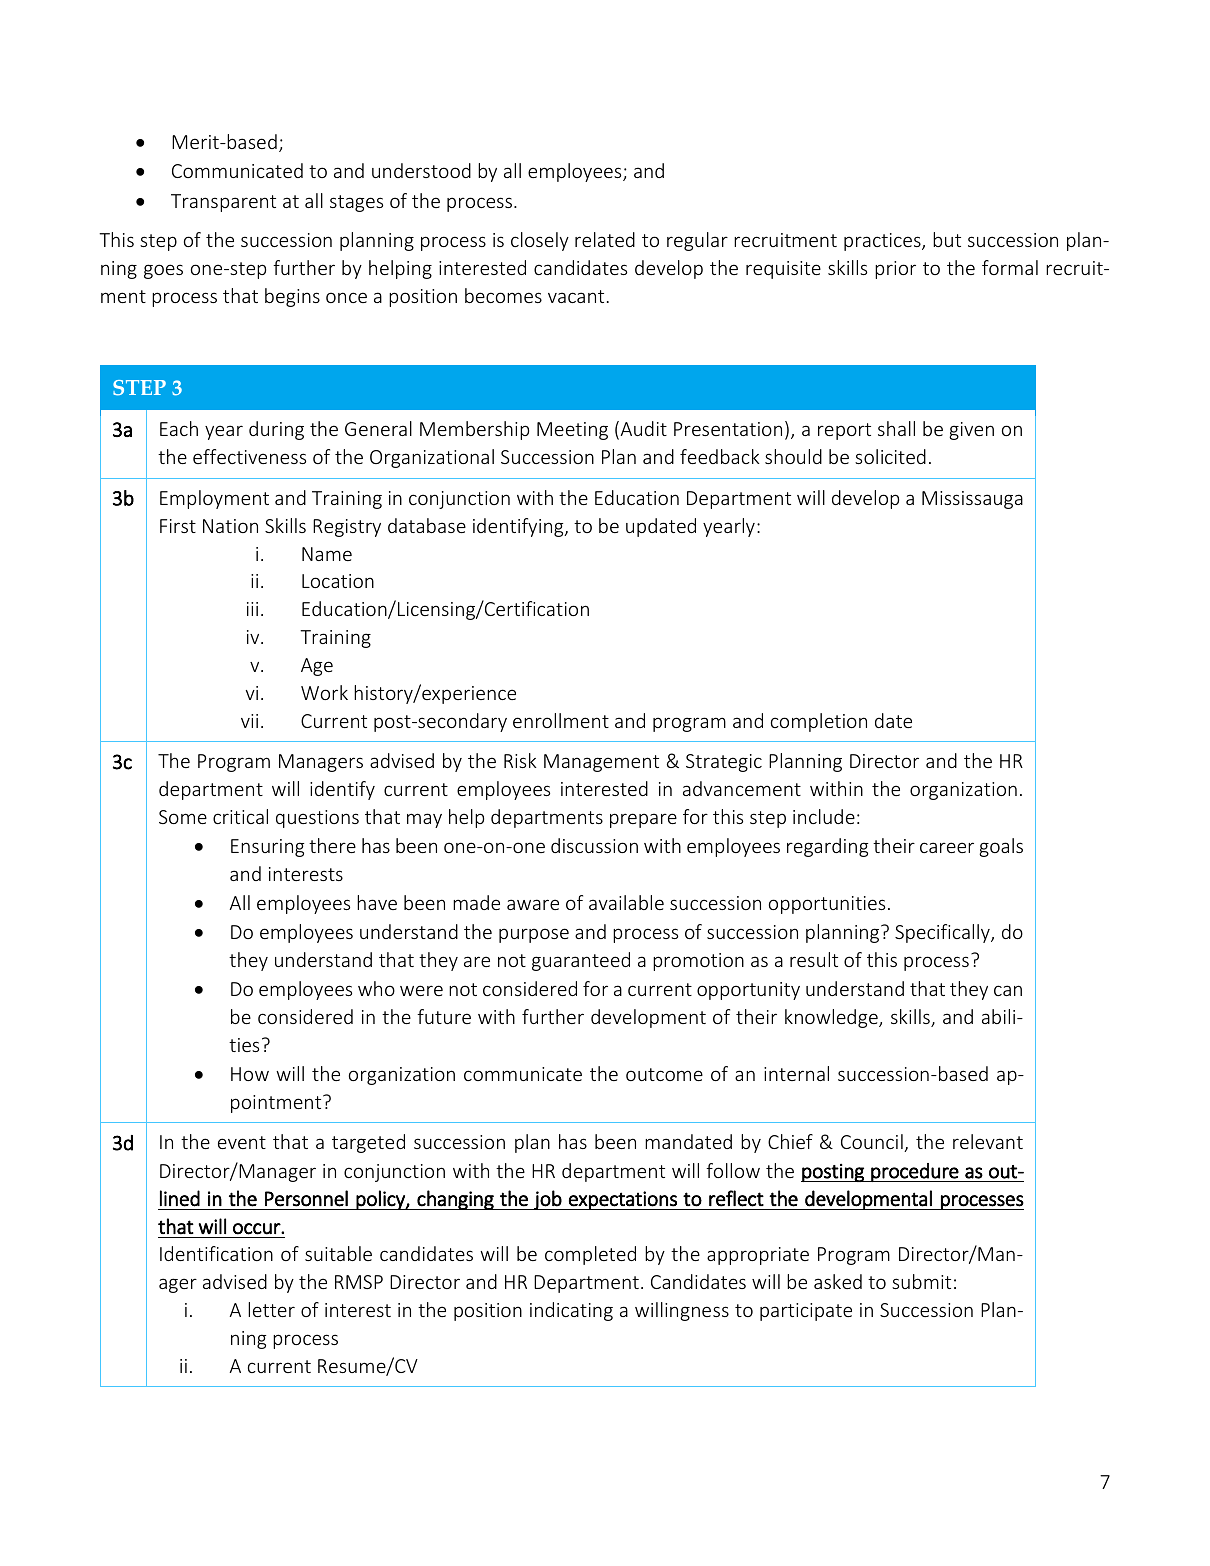  What do you see at coordinates (626, 902) in the screenshot?
I see `available` at bounding box center [626, 902].
